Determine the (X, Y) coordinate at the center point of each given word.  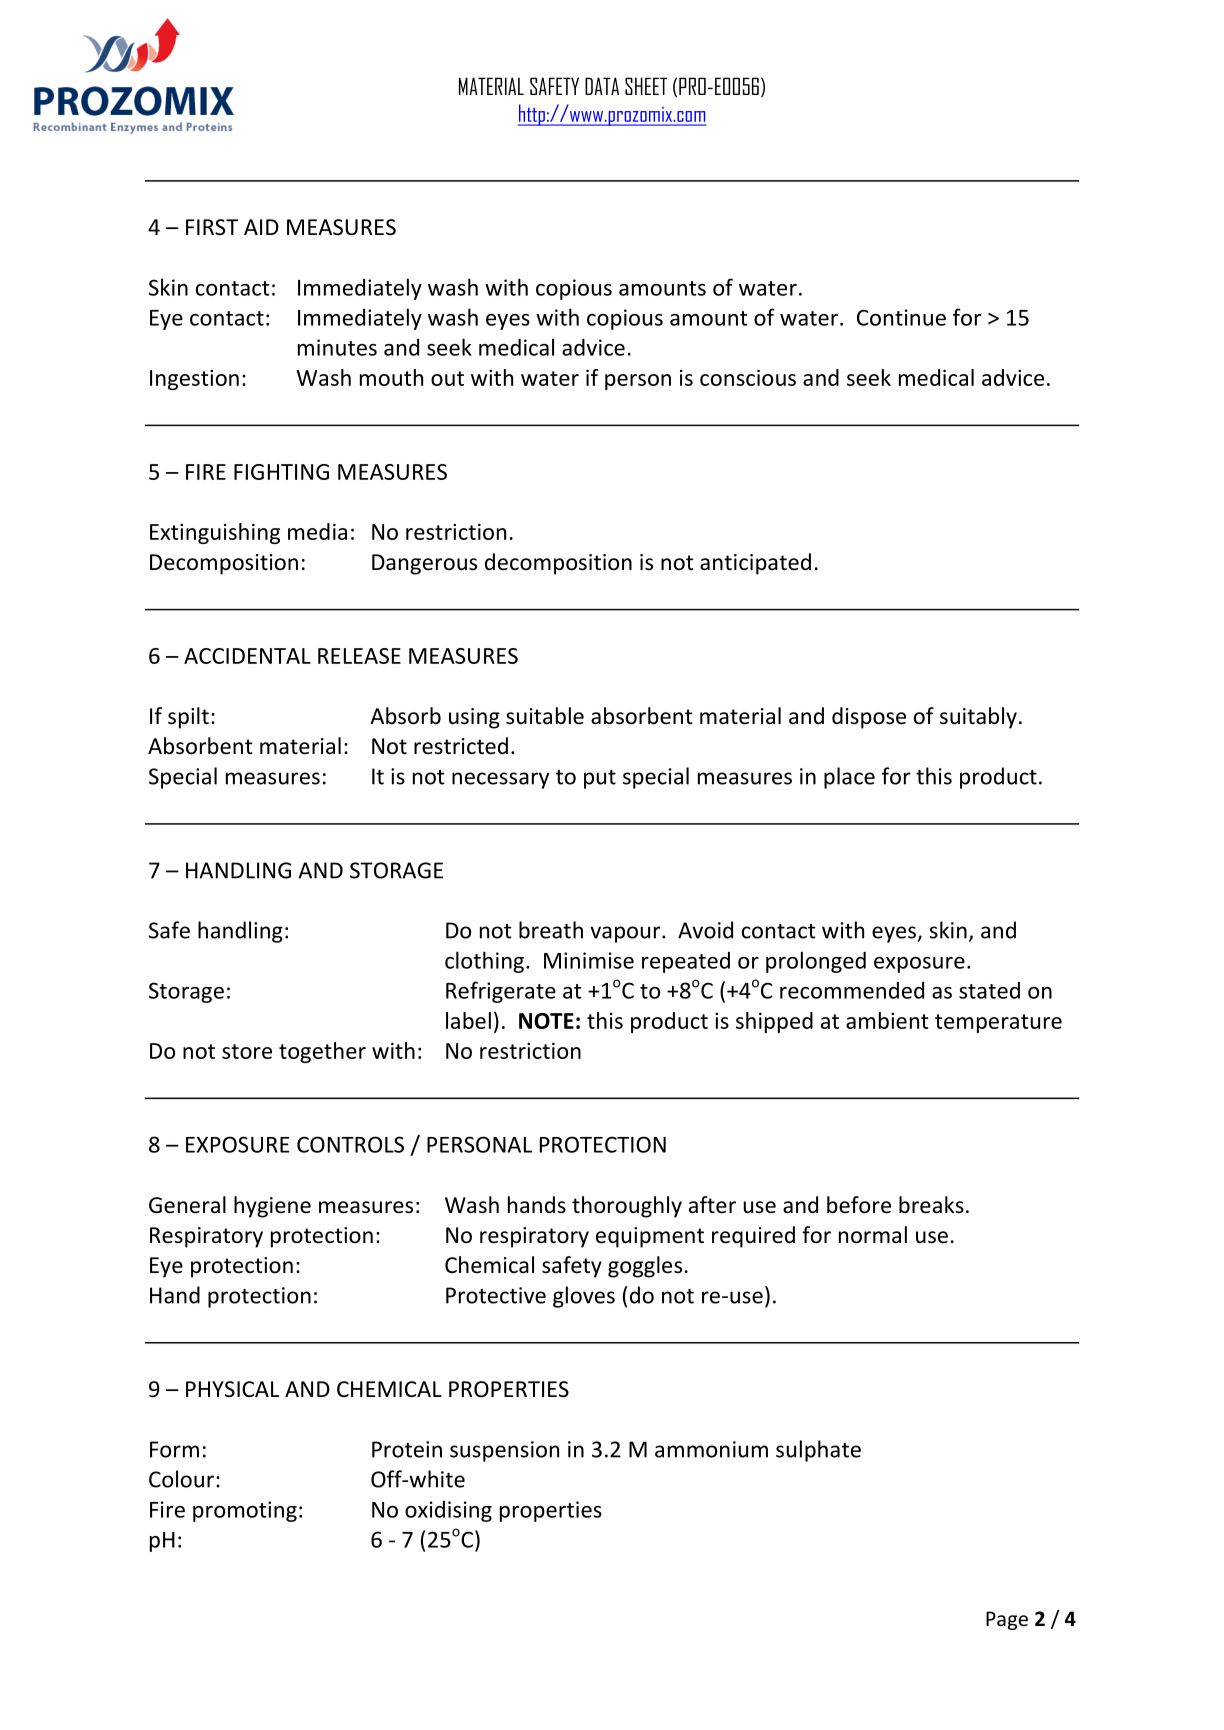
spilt (188, 718)
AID (261, 227)
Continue (901, 317)
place (849, 778)
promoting (245, 1511)
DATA (602, 86)
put (600, 779)
